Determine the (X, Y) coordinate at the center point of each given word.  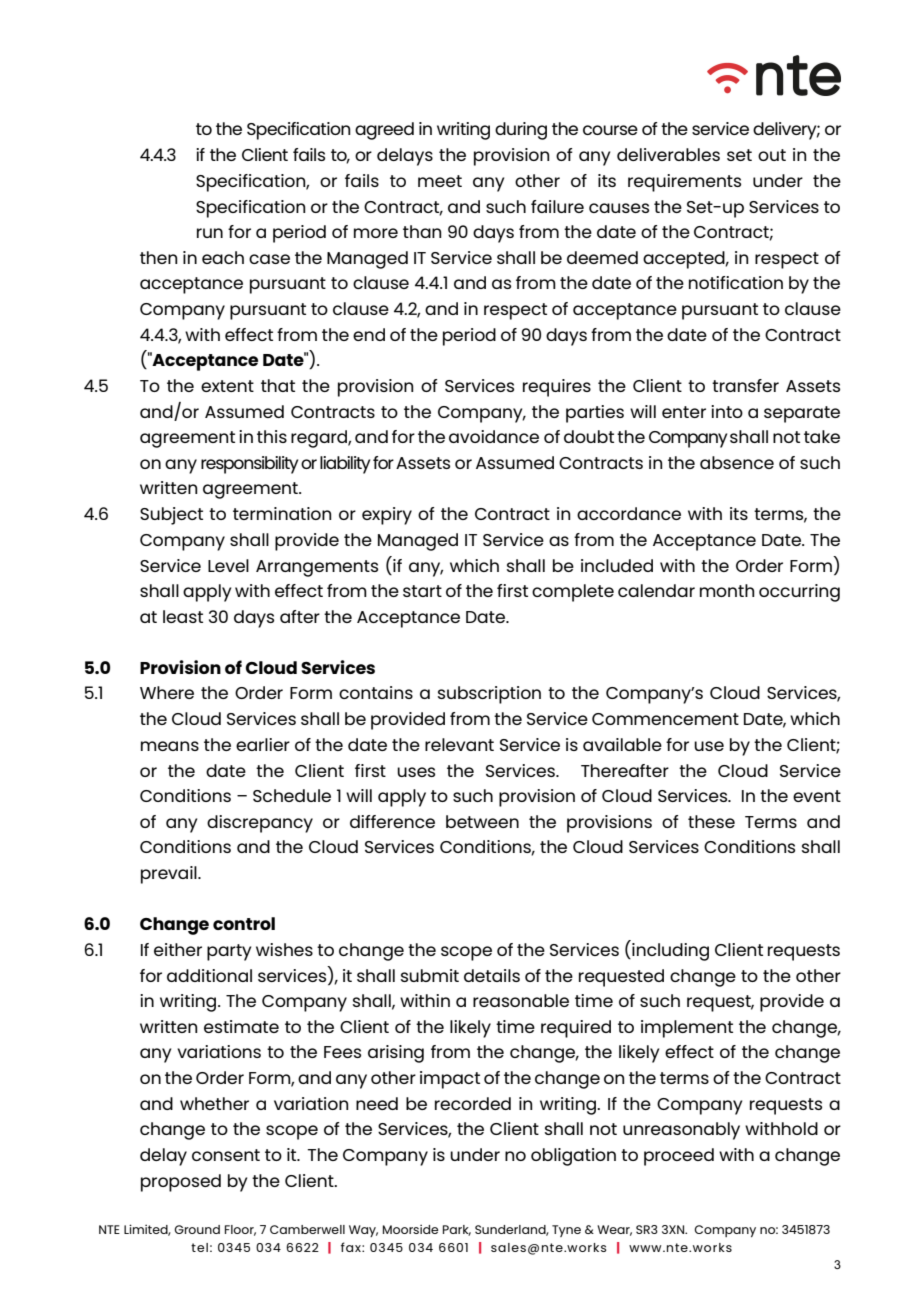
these (711, 821)
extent (227, 386)
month (727, 590)
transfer (745, 385)
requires (557, 388)
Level (228, 565)
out (772, 155)
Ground (197, 1229)
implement (687, 1029)
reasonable (521, 1000)
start (422, 591)
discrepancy (260, 824)
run (210, 233)
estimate (241, 1026)
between (482, 821)
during (521, 131)
